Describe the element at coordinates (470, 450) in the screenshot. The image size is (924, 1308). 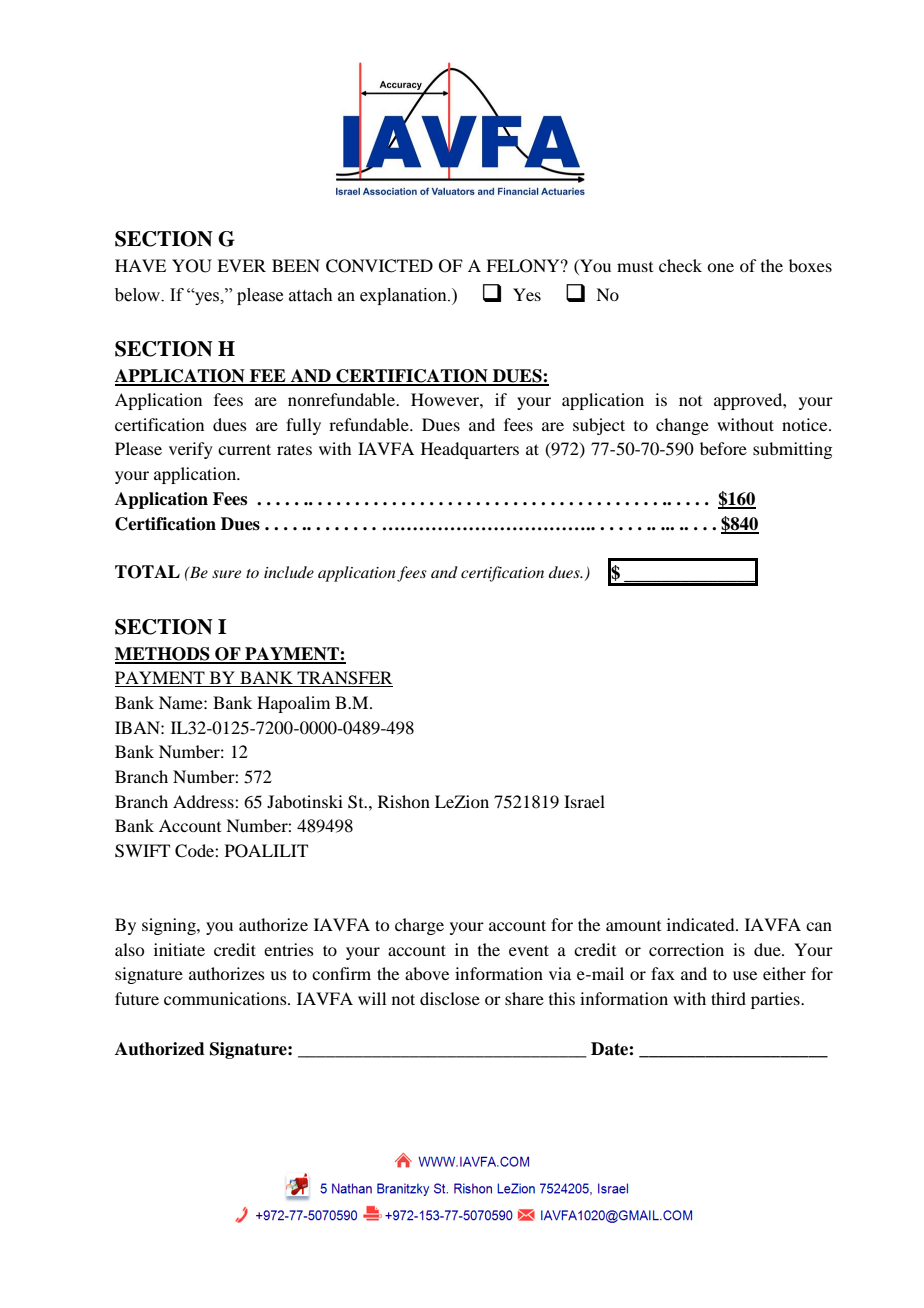
I see `Headquarters` at that location.
